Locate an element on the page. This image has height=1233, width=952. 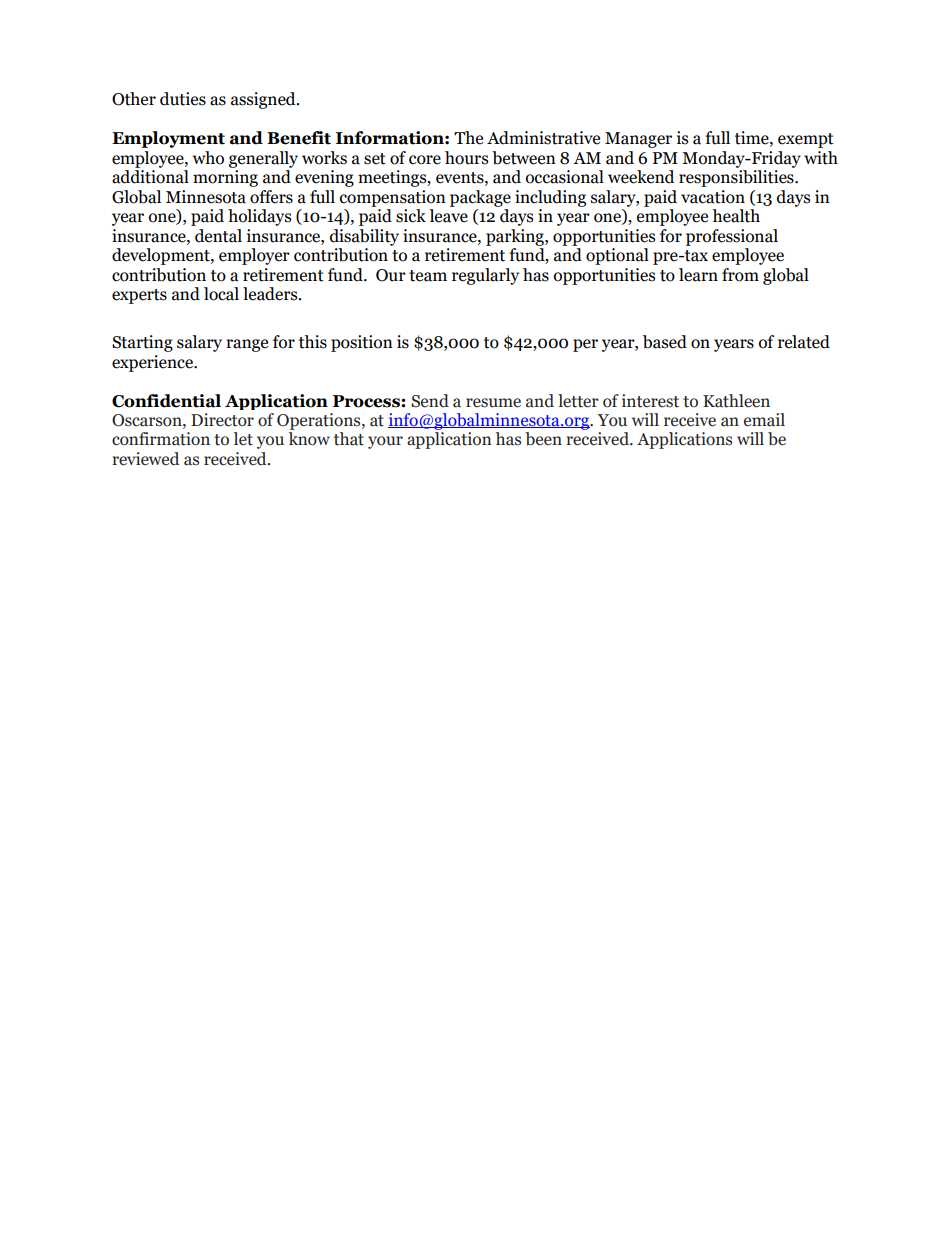
exempt is located at coordinates (806, 140).
